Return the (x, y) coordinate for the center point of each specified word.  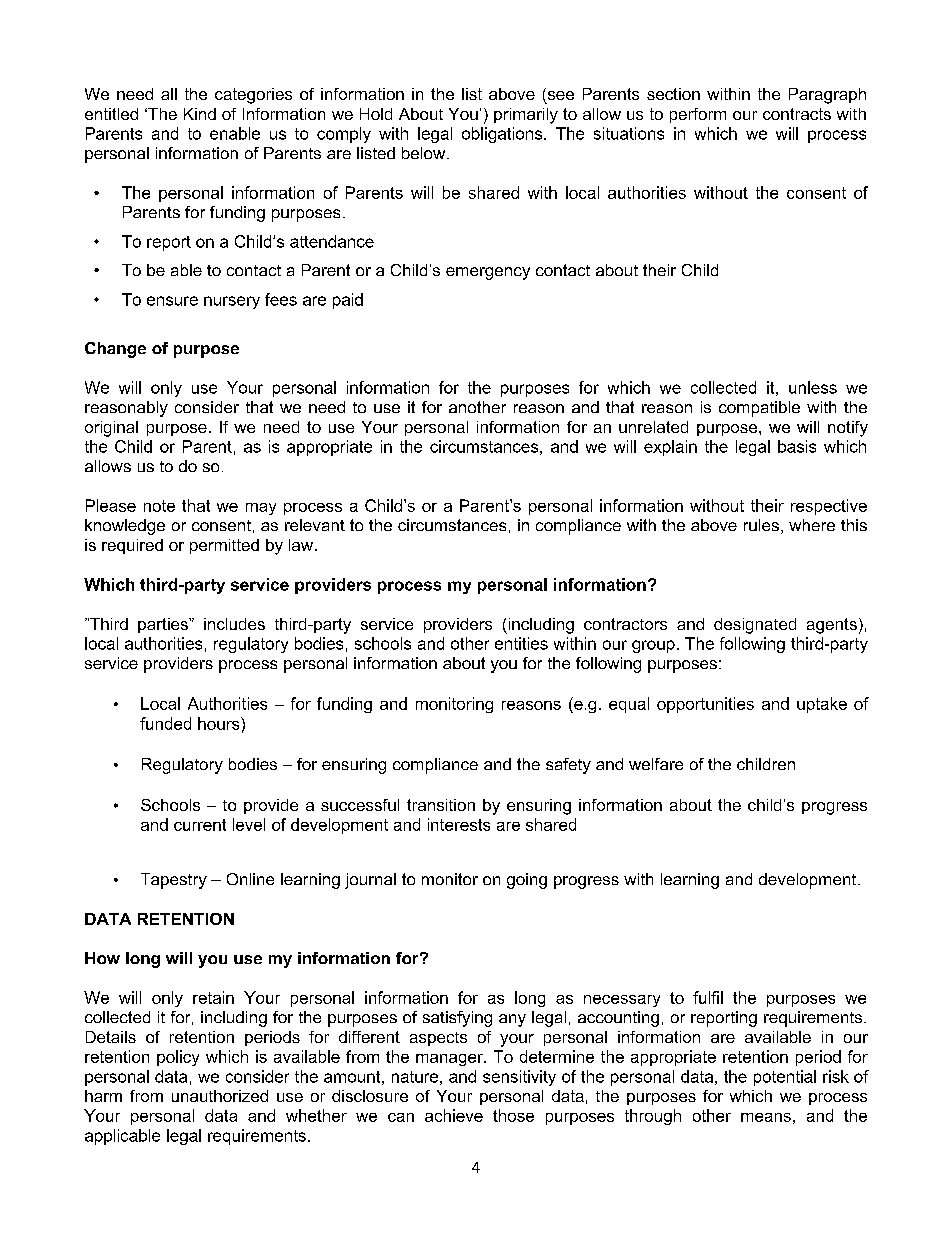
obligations (503, 135)
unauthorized (220, 1096)
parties (164, 625)
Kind (200, 114)
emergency (488, 273)
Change (115, 350)
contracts (797, 114)
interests (459, 824)
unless (813, 387)
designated (755, 626)
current (200, 825)
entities (521, 643)
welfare (656, 764)
